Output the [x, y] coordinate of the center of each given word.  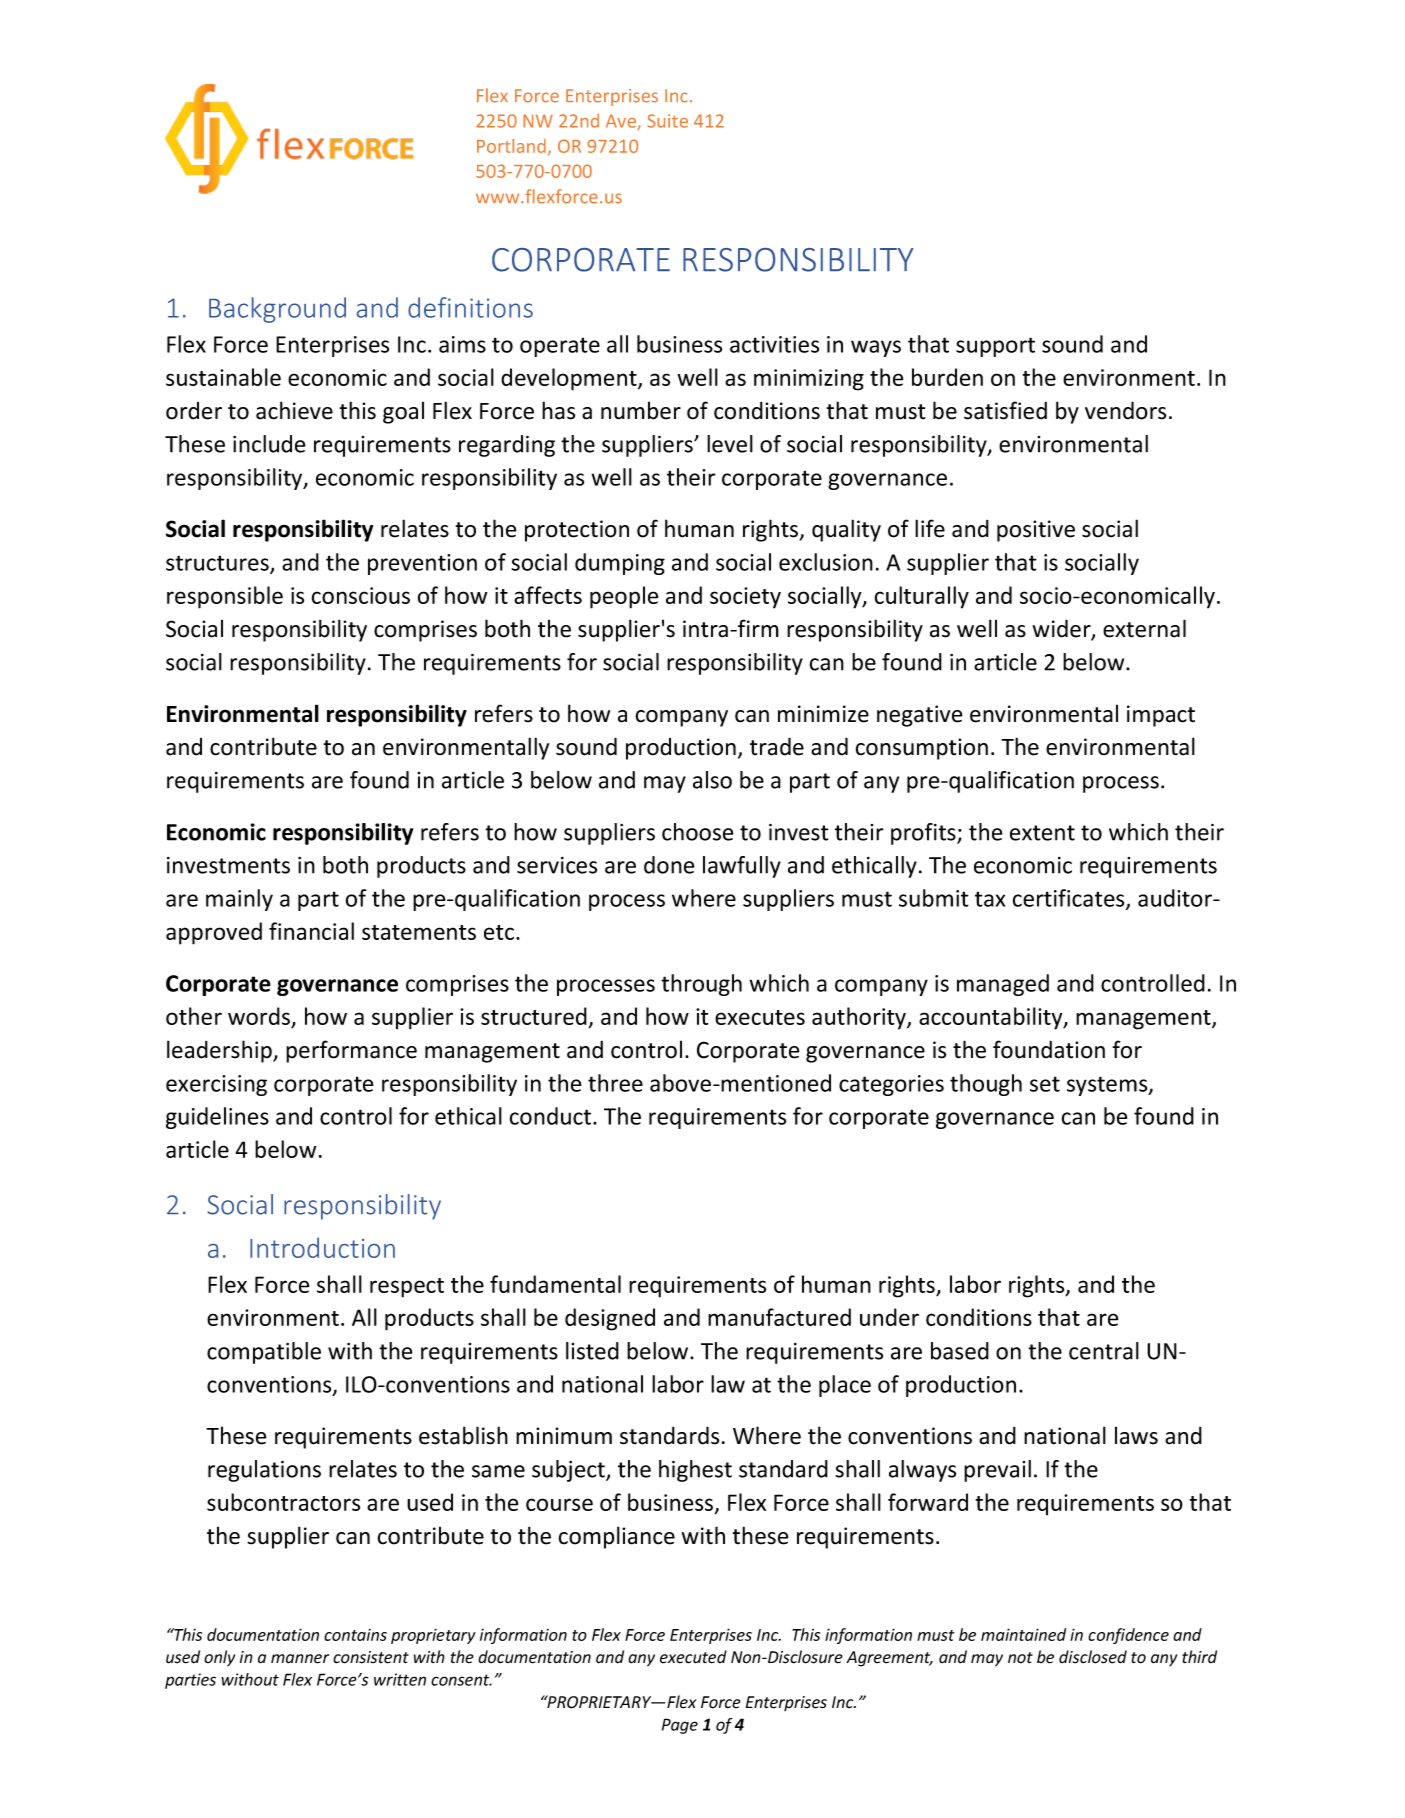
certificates [1070, 899]
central [1104, 1351]
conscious [361, 595]
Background [277, 310]
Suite [667, 121]
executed [693, 1657]
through [701, 985]
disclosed [1093, 1657]
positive [1036, 531]
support [995, 347]
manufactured [779, 1317]
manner [300, 1659]
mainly [239, 900]
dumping [620, 564]
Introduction [322, 1247]
